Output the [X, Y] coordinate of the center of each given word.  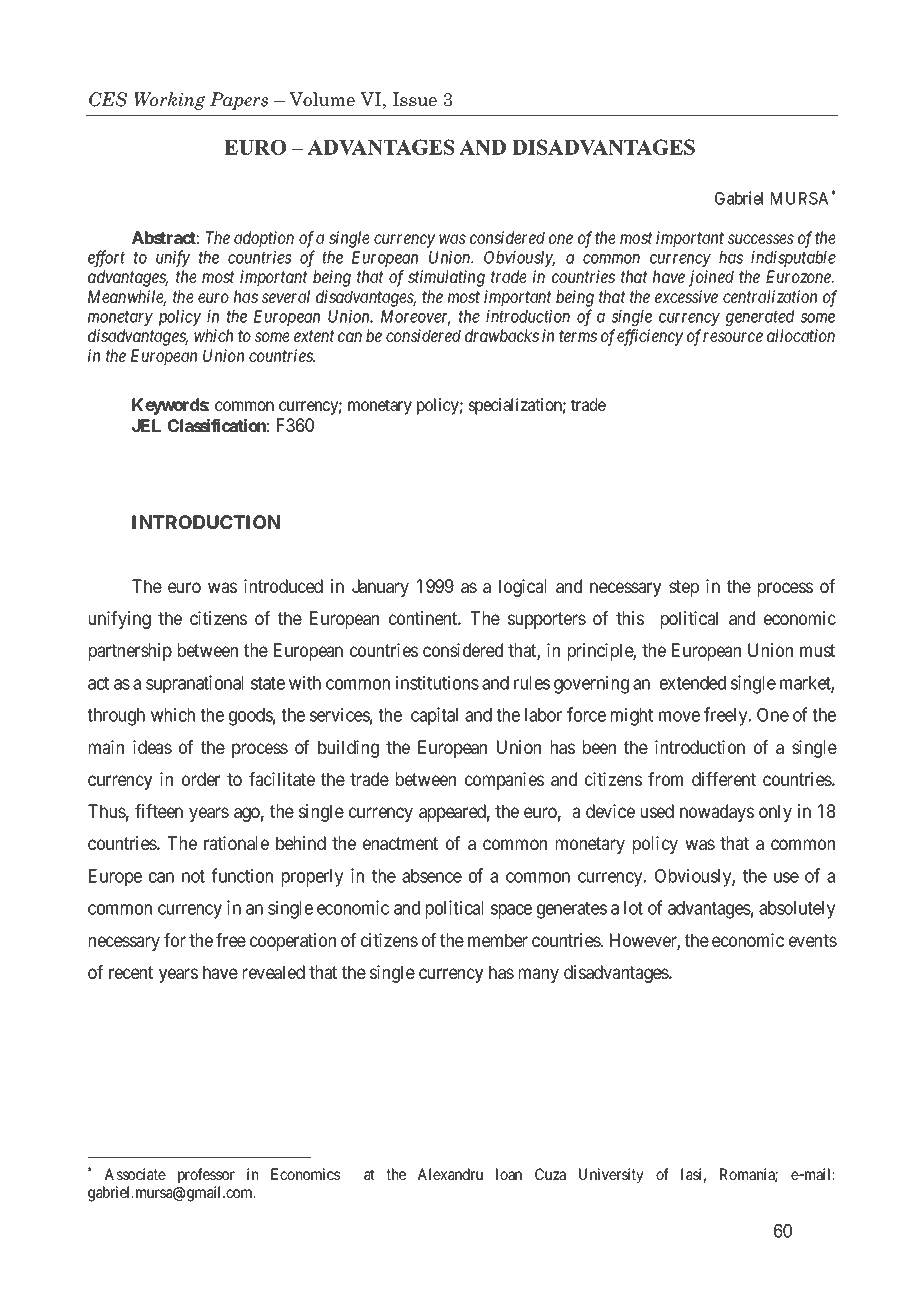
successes [761, 239]
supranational [194, 684]
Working [169, 101]
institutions [437, 682]
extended [693, 683]
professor [206, 1175]
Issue [414, 99]
